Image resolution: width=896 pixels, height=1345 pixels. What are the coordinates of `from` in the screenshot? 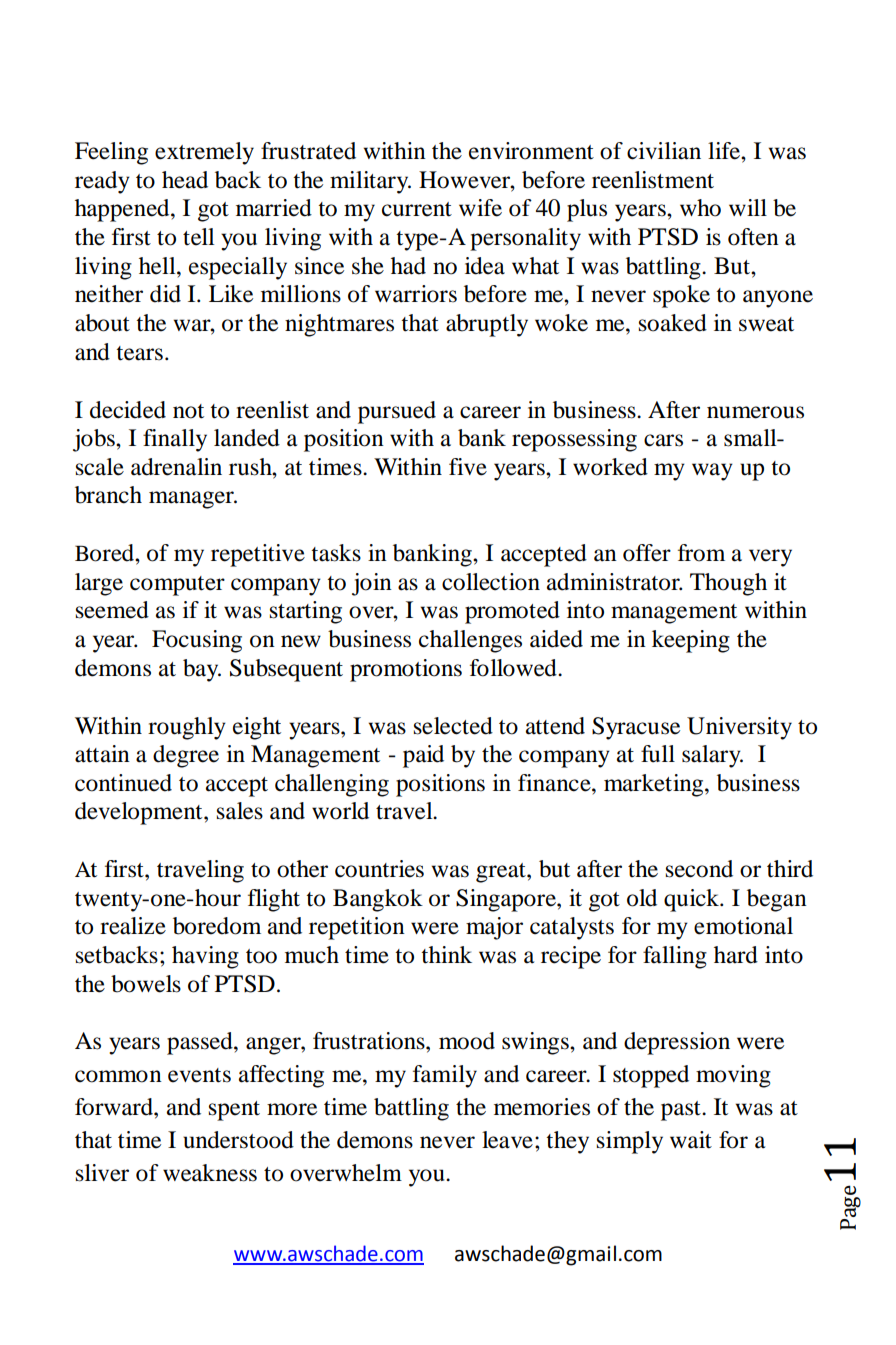 It's located at (701, 553).
